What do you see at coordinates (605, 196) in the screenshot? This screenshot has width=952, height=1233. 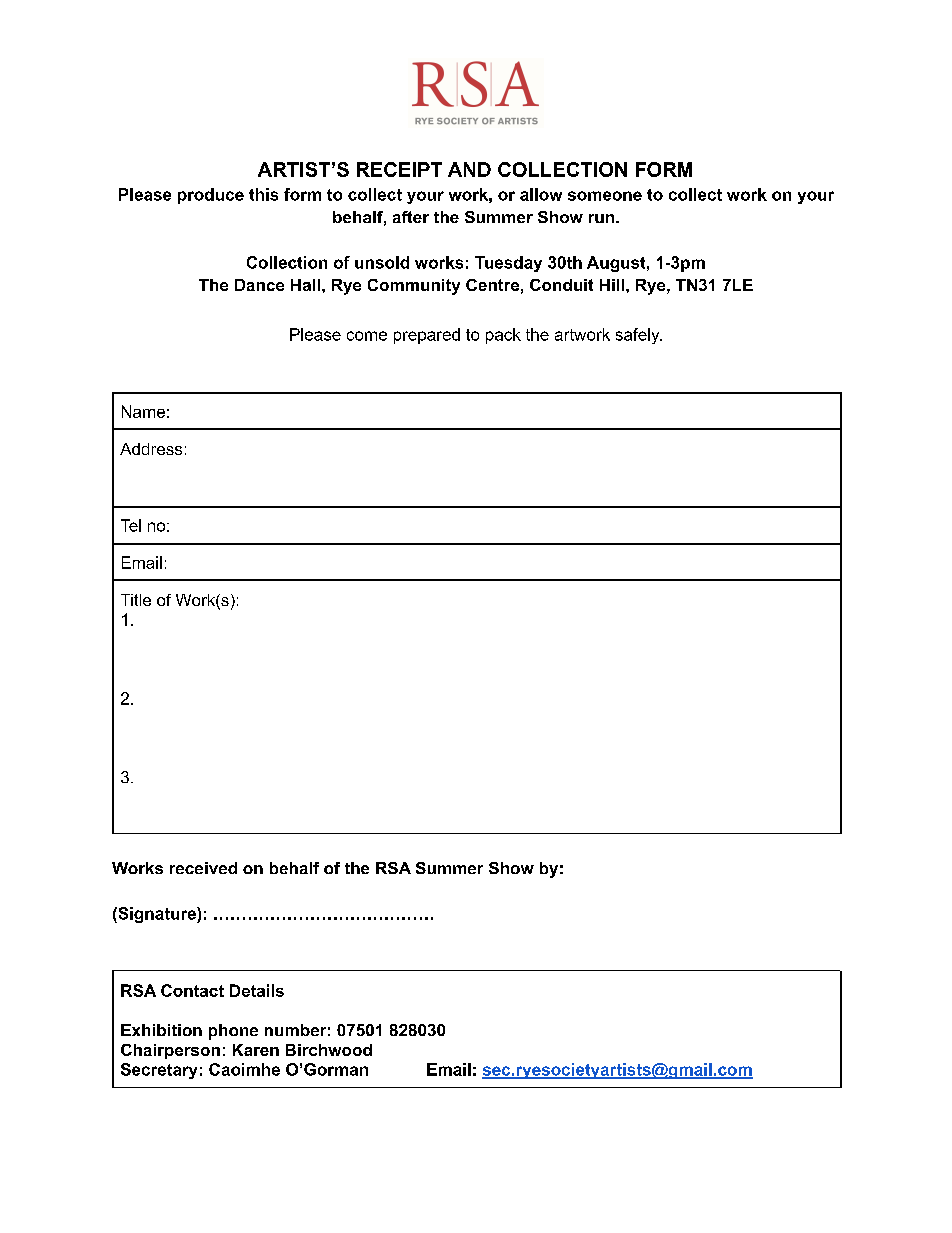 I see `someone` at bounding box center [605, 196].
